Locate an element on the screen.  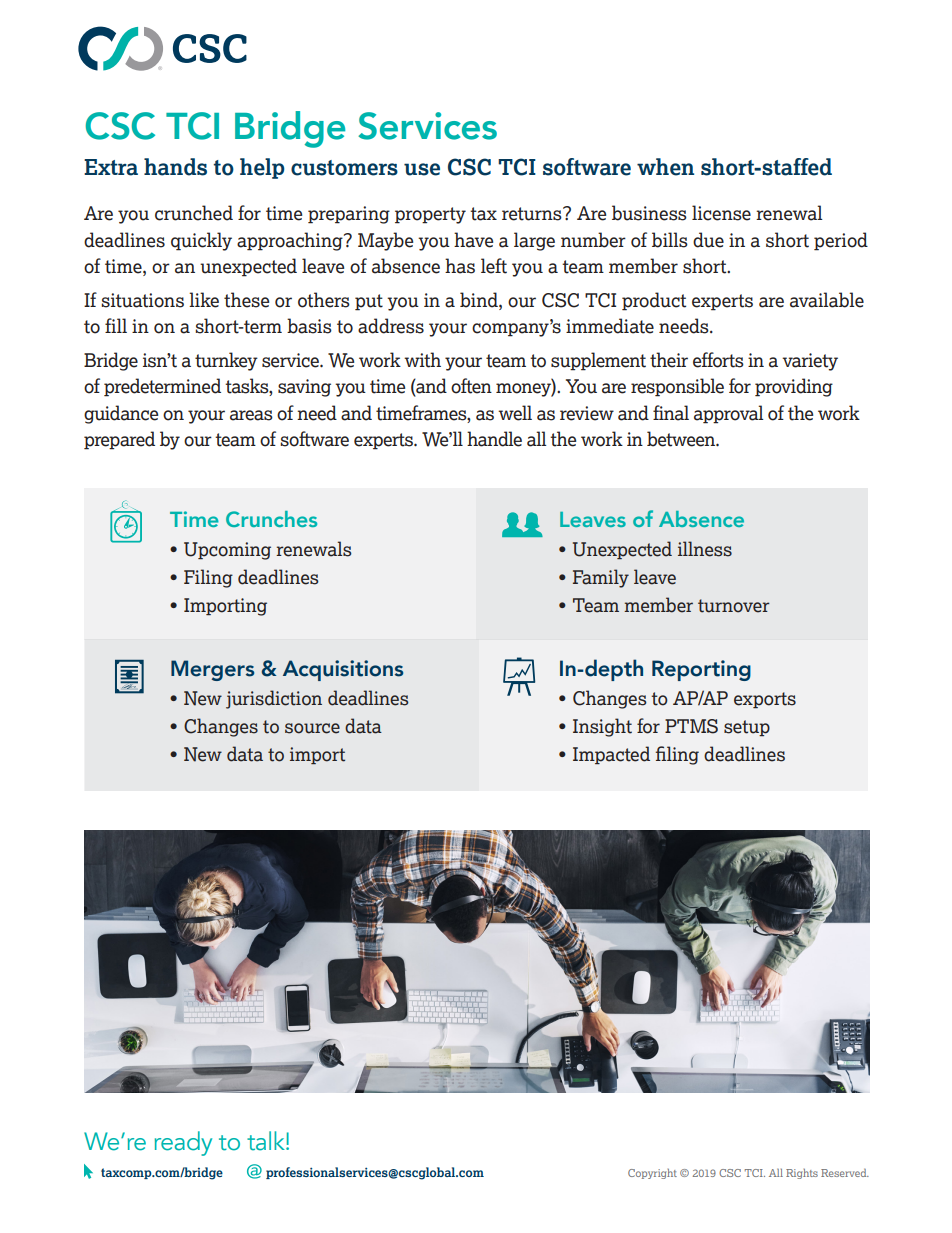
license is located at coordinates (721, 213).
